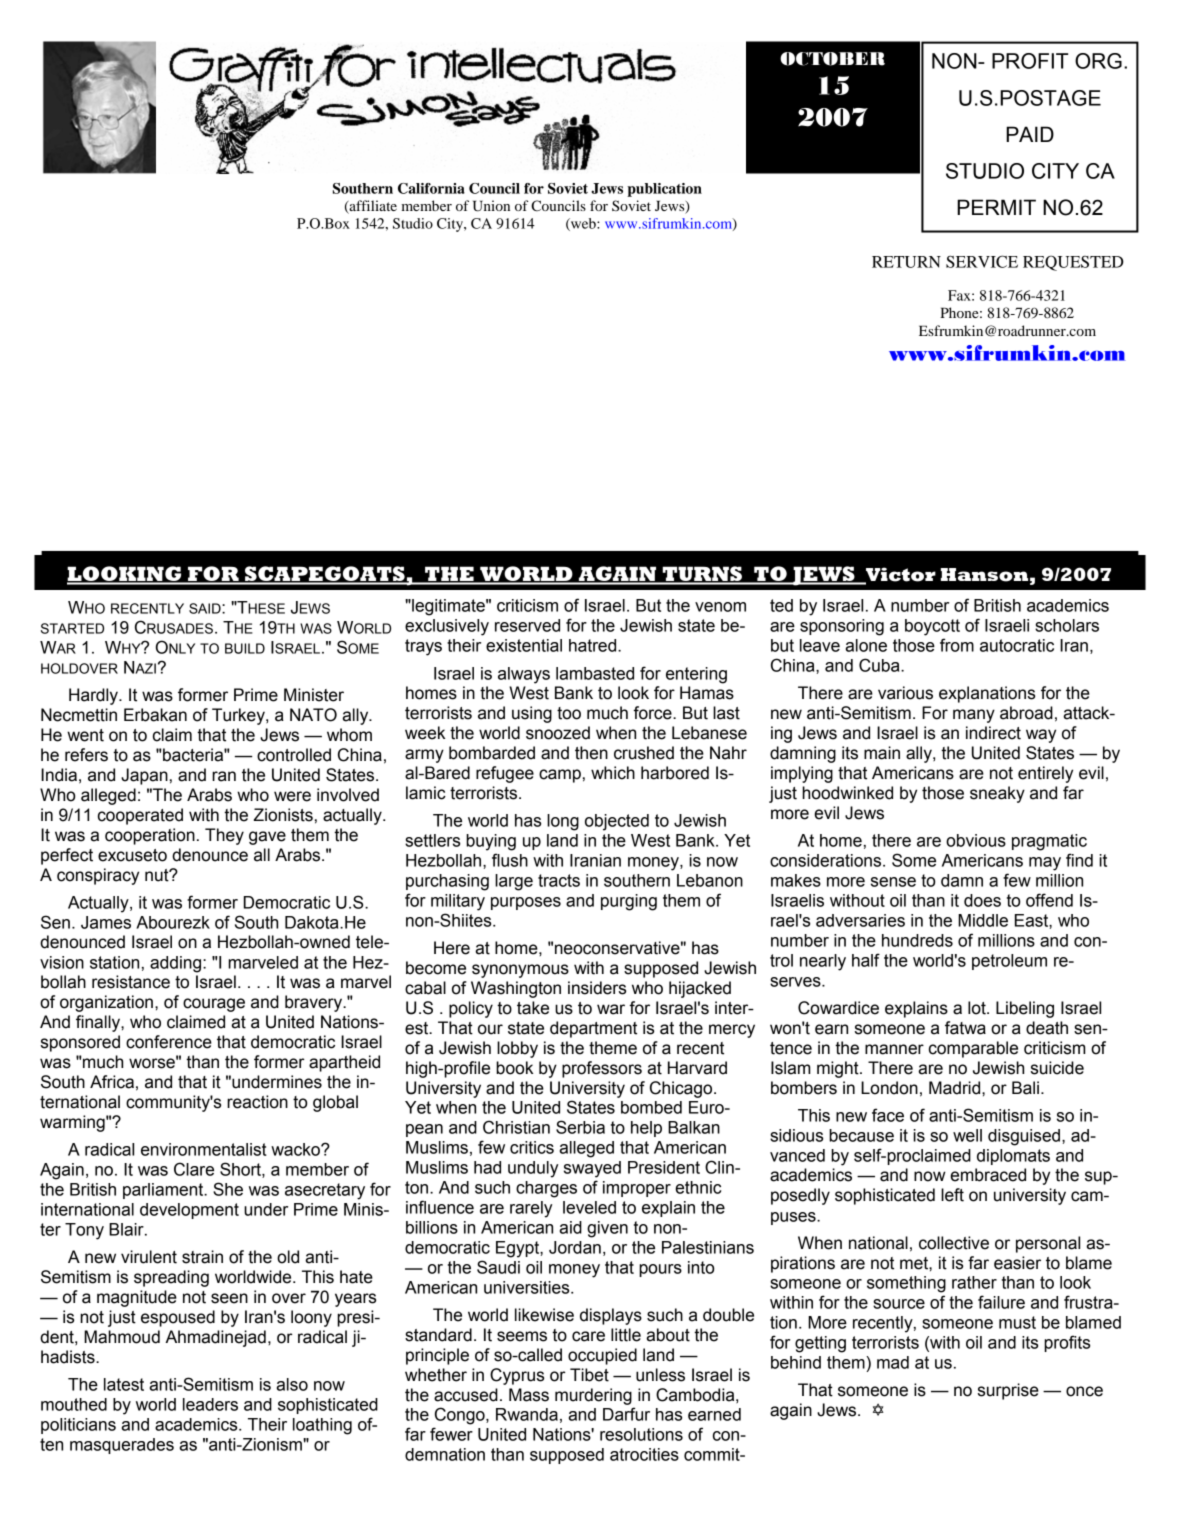 The height and width of the screenshot is (1527, 1180). I want to click on leaders, so click(210, 1404).
